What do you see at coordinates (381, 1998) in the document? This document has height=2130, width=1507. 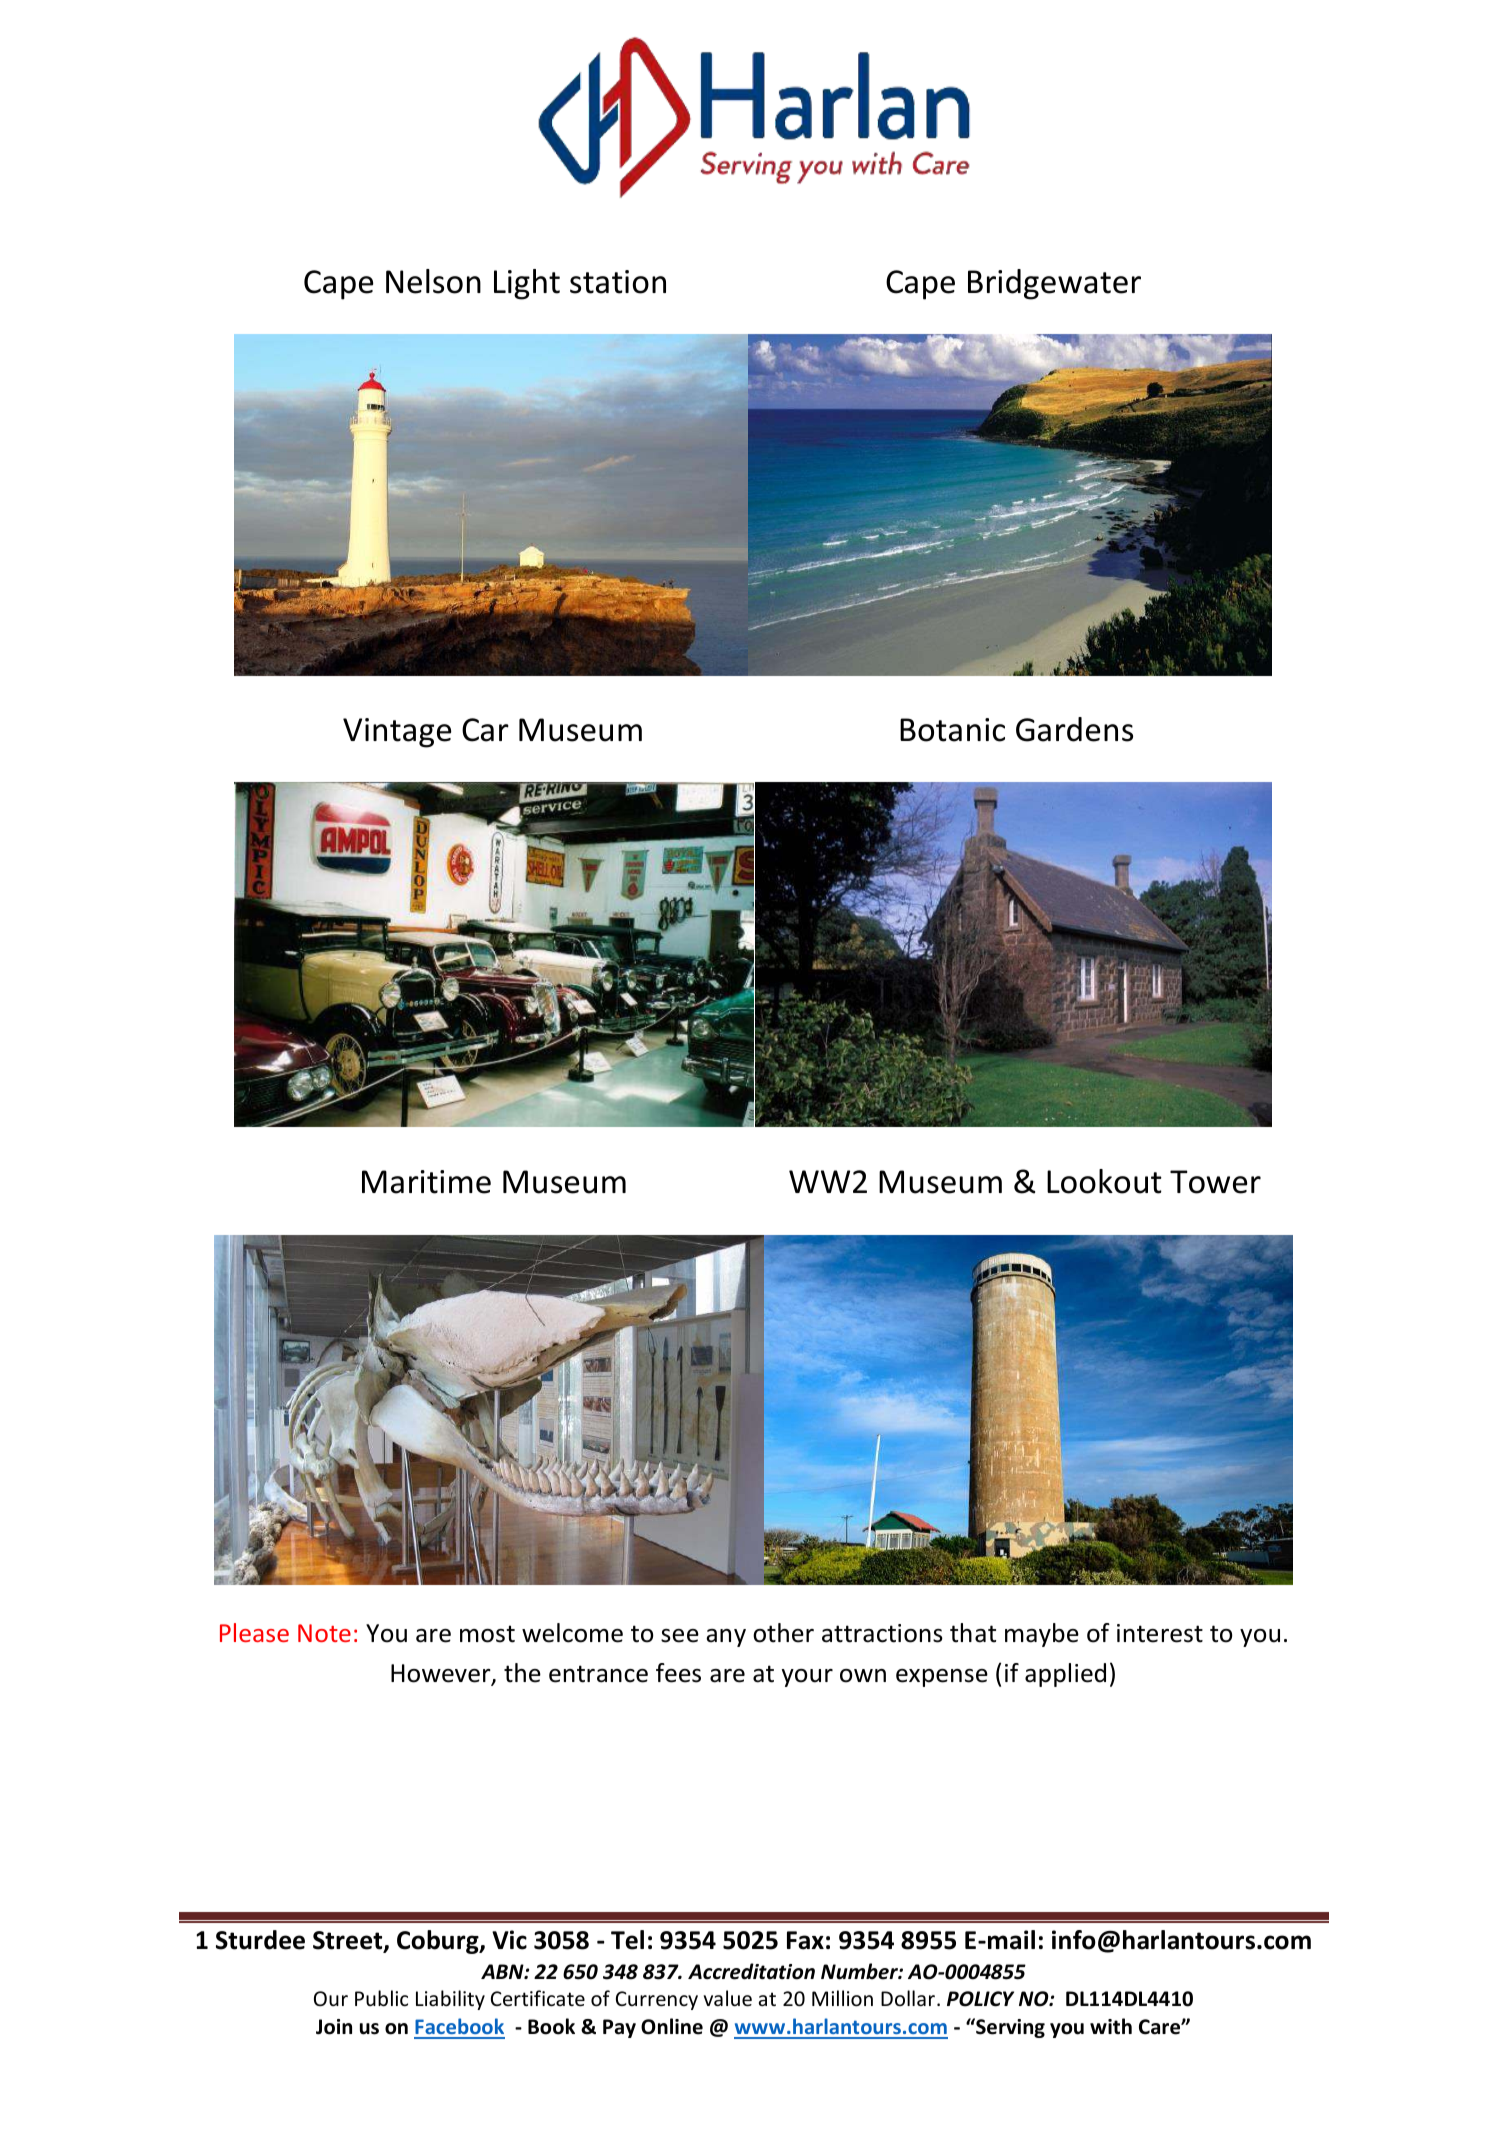 I see `Public` at bounding box center [381, 1998].
